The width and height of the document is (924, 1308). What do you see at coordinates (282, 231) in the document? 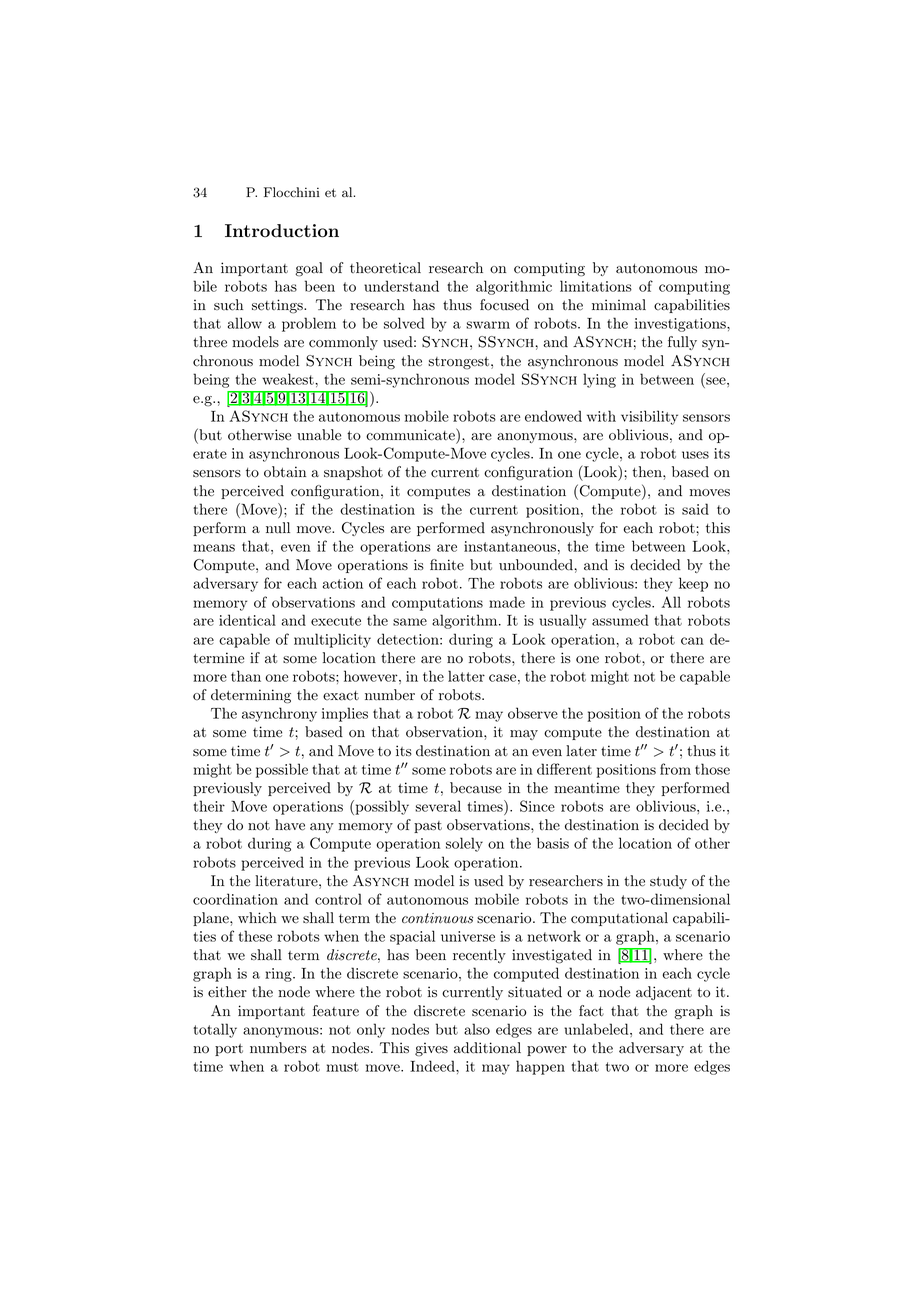
I see `Introduction` at bounding box center [282, 231].
